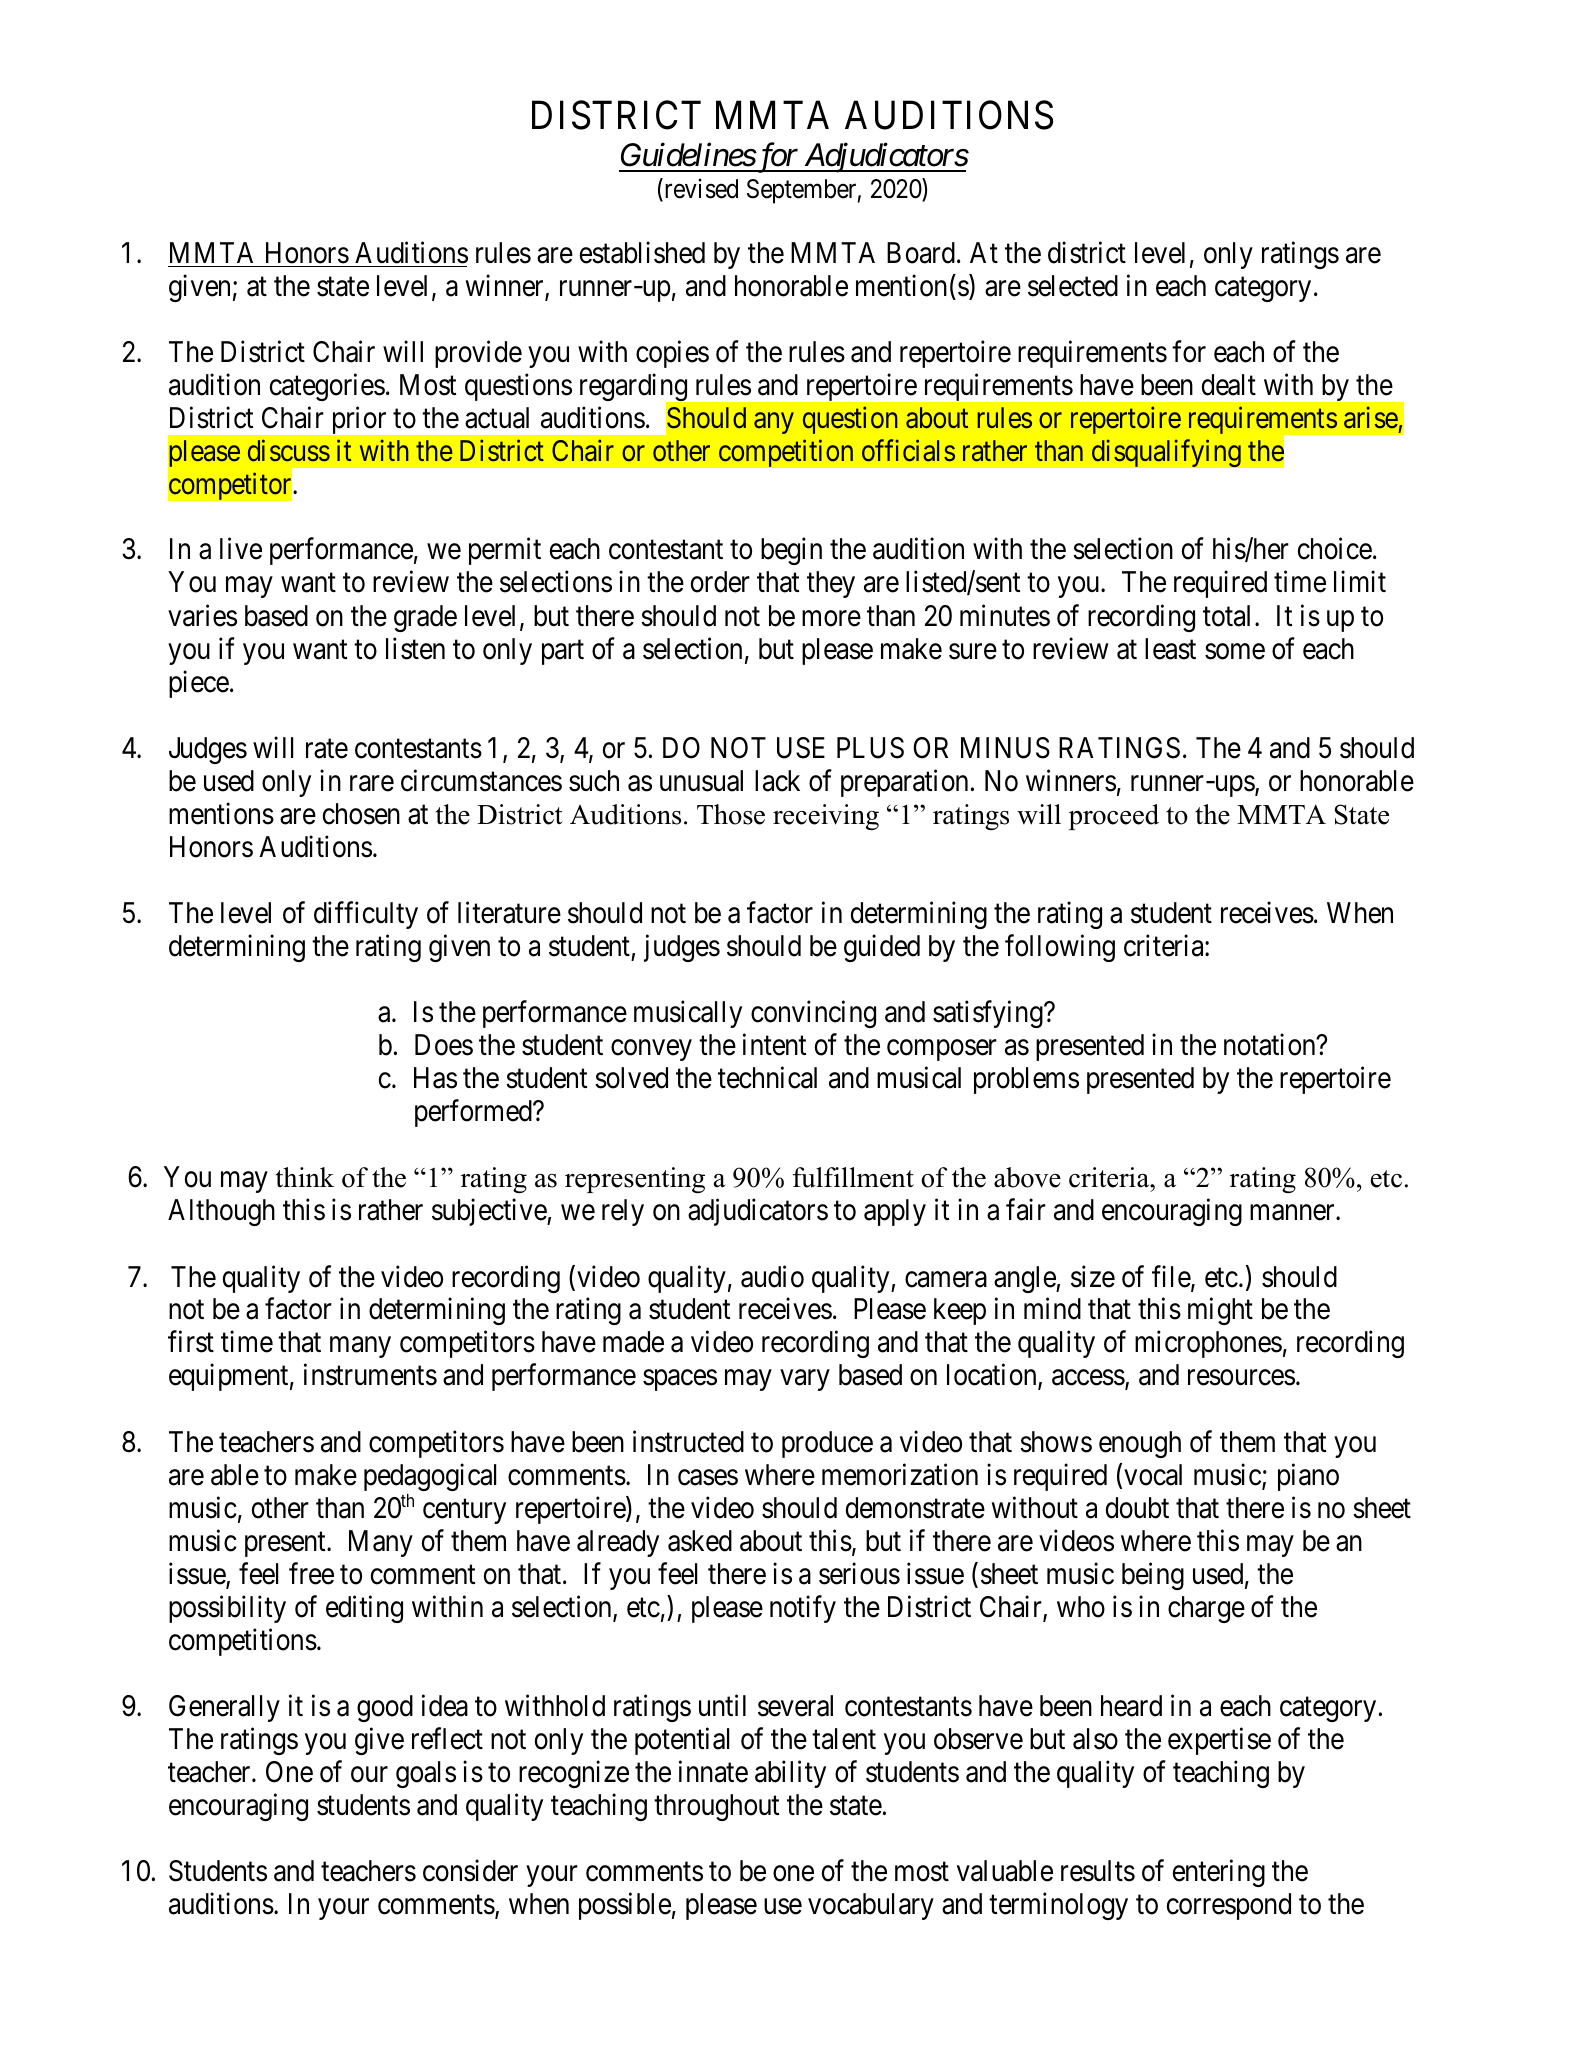  I want to click on throughout, so click(716, 1807).
